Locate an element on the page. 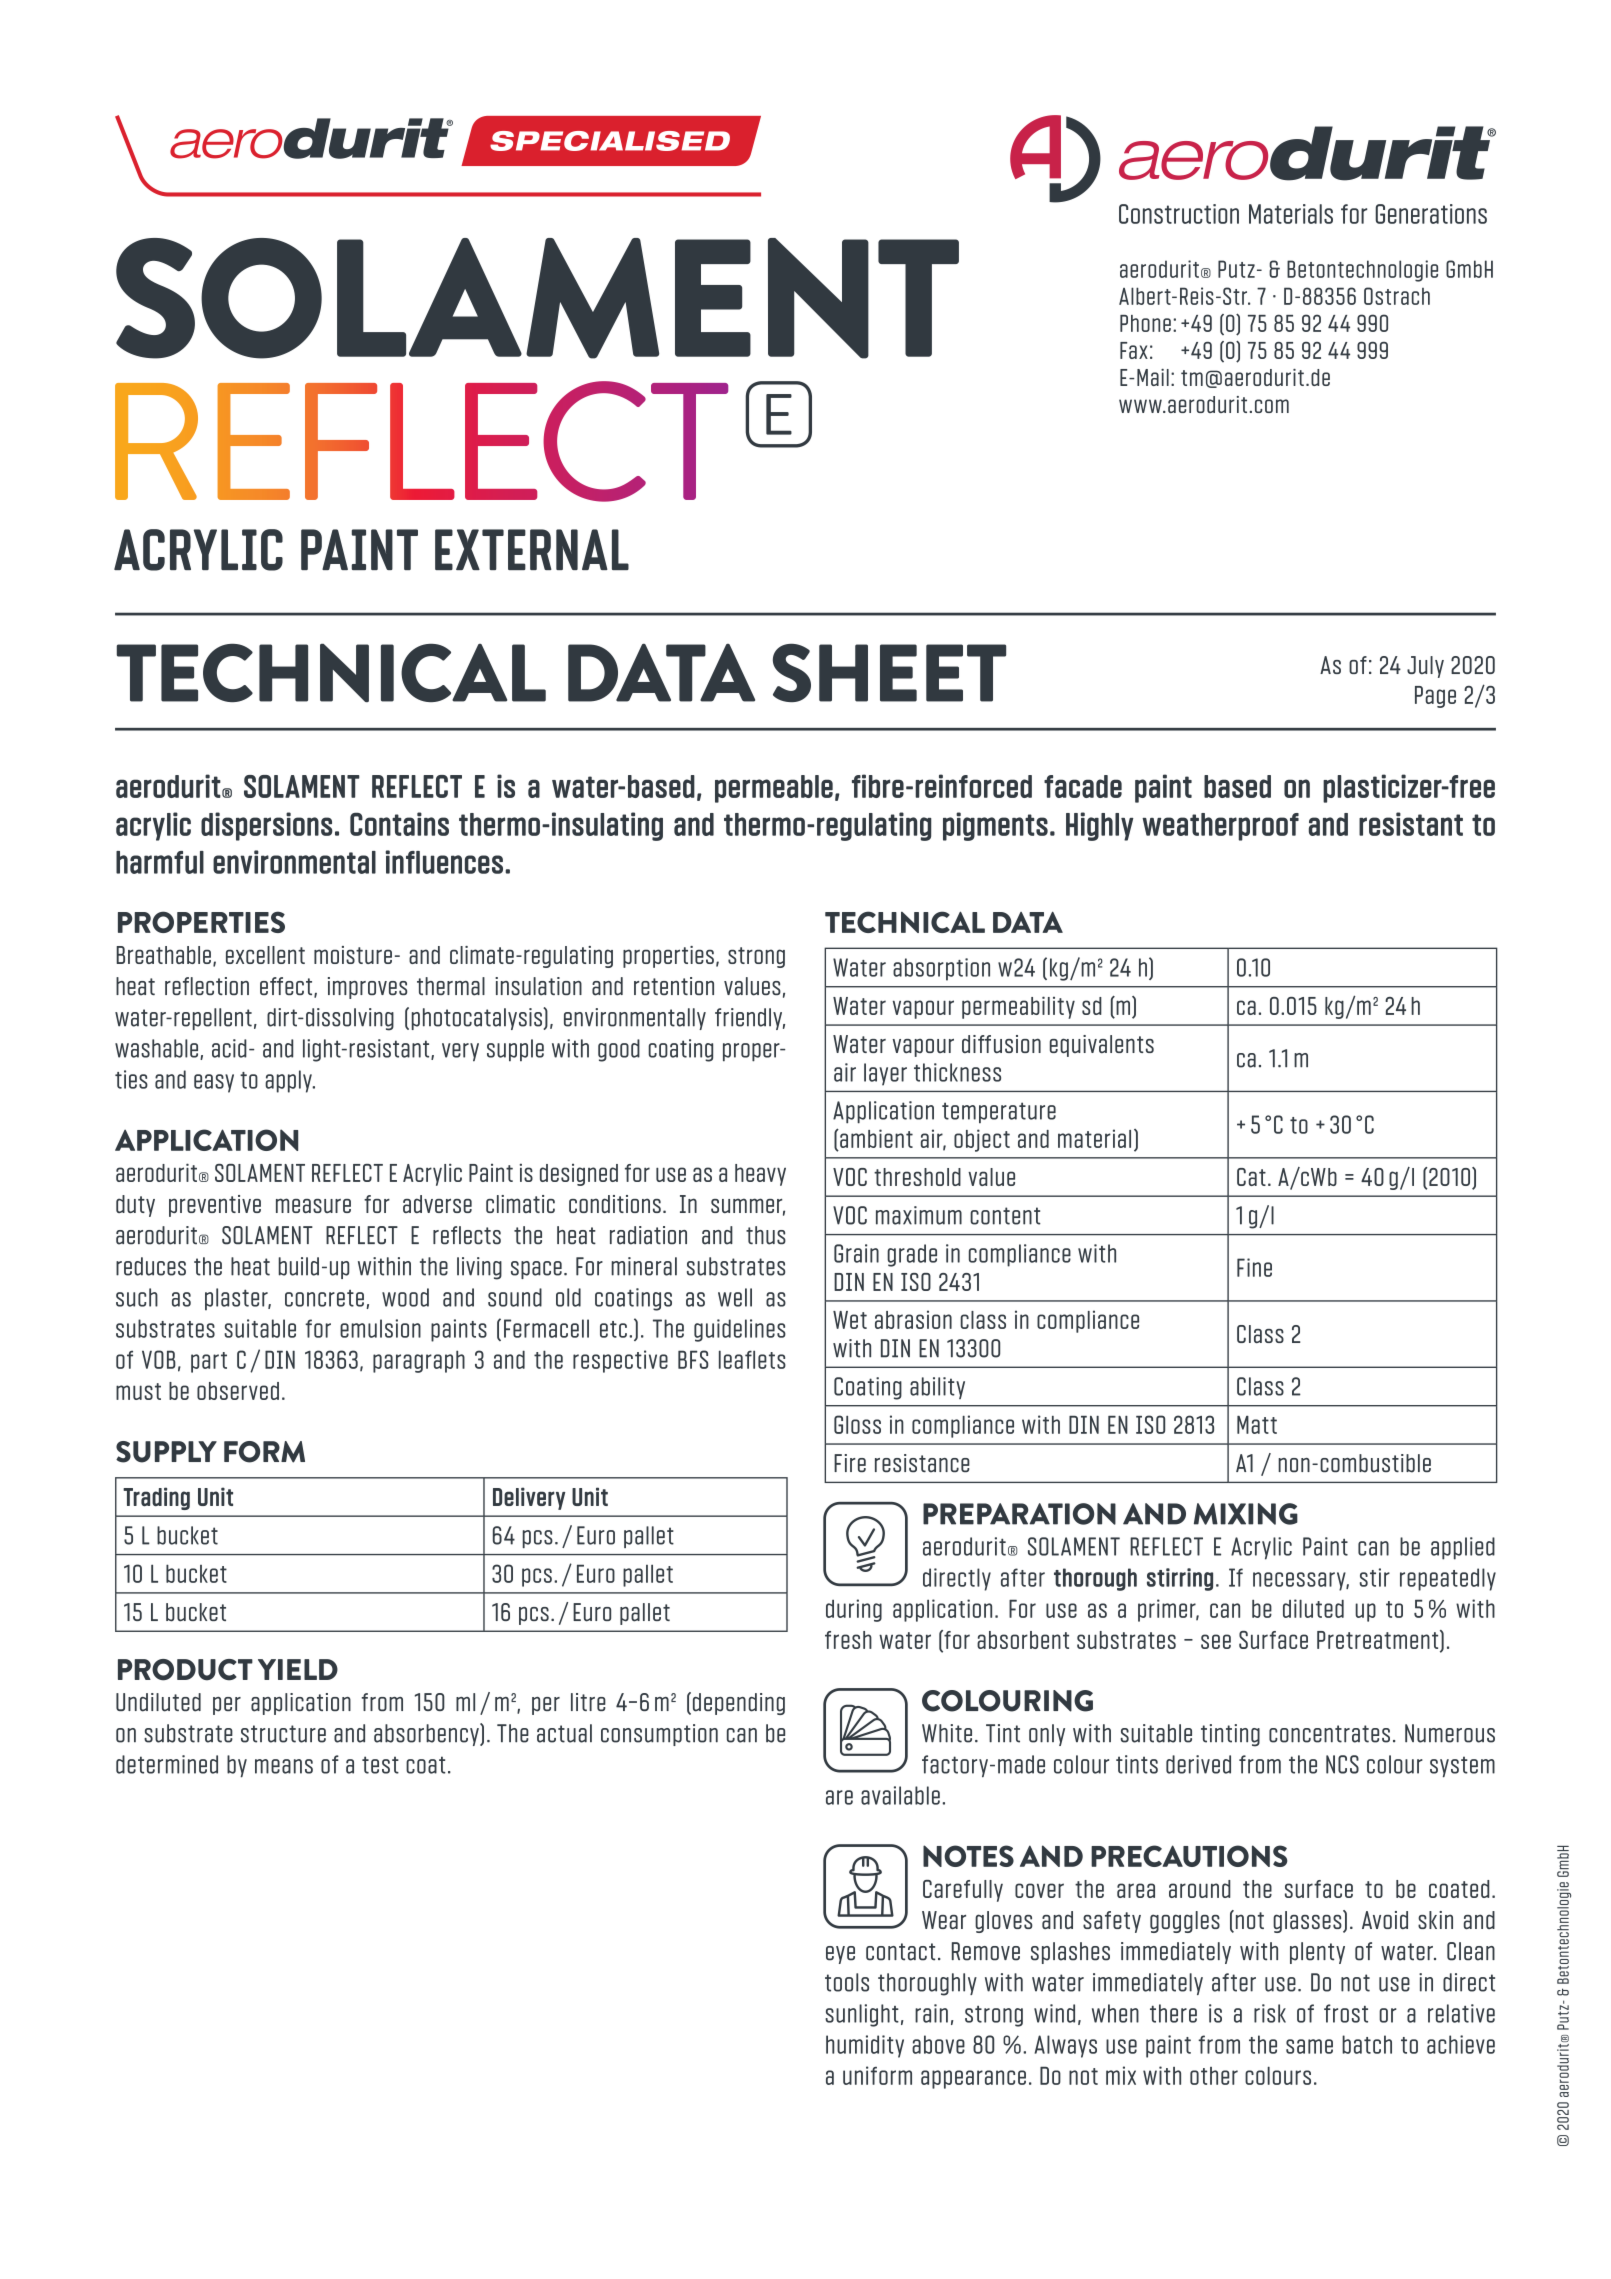 The image size is (1611, 2279). heavy is located at coordinates (760, 1175).
